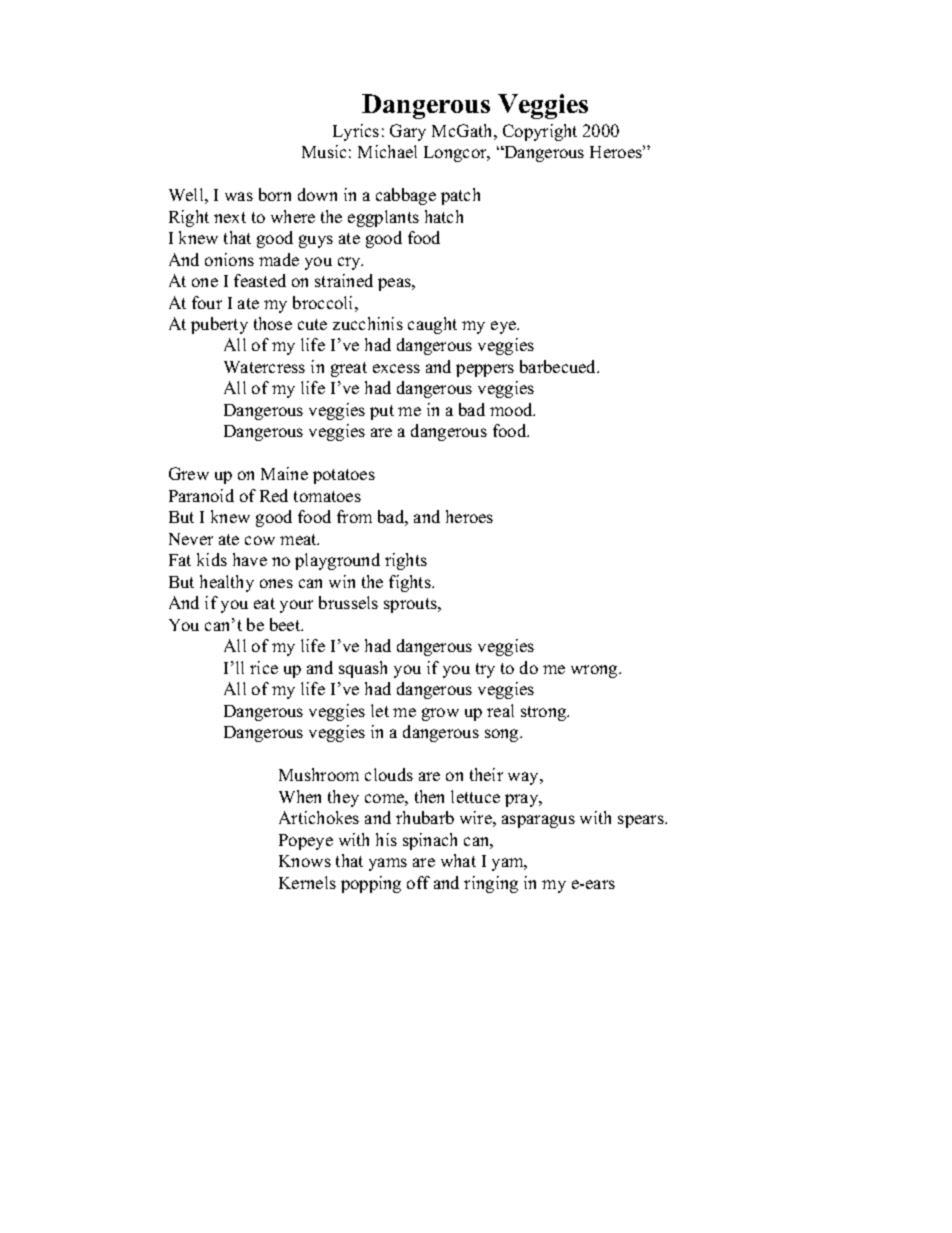 The width and height of the screenshot is (952, 1233). Describe the element at coordinates (305, 861) in the screenshot. I see `Knows` at that location.
